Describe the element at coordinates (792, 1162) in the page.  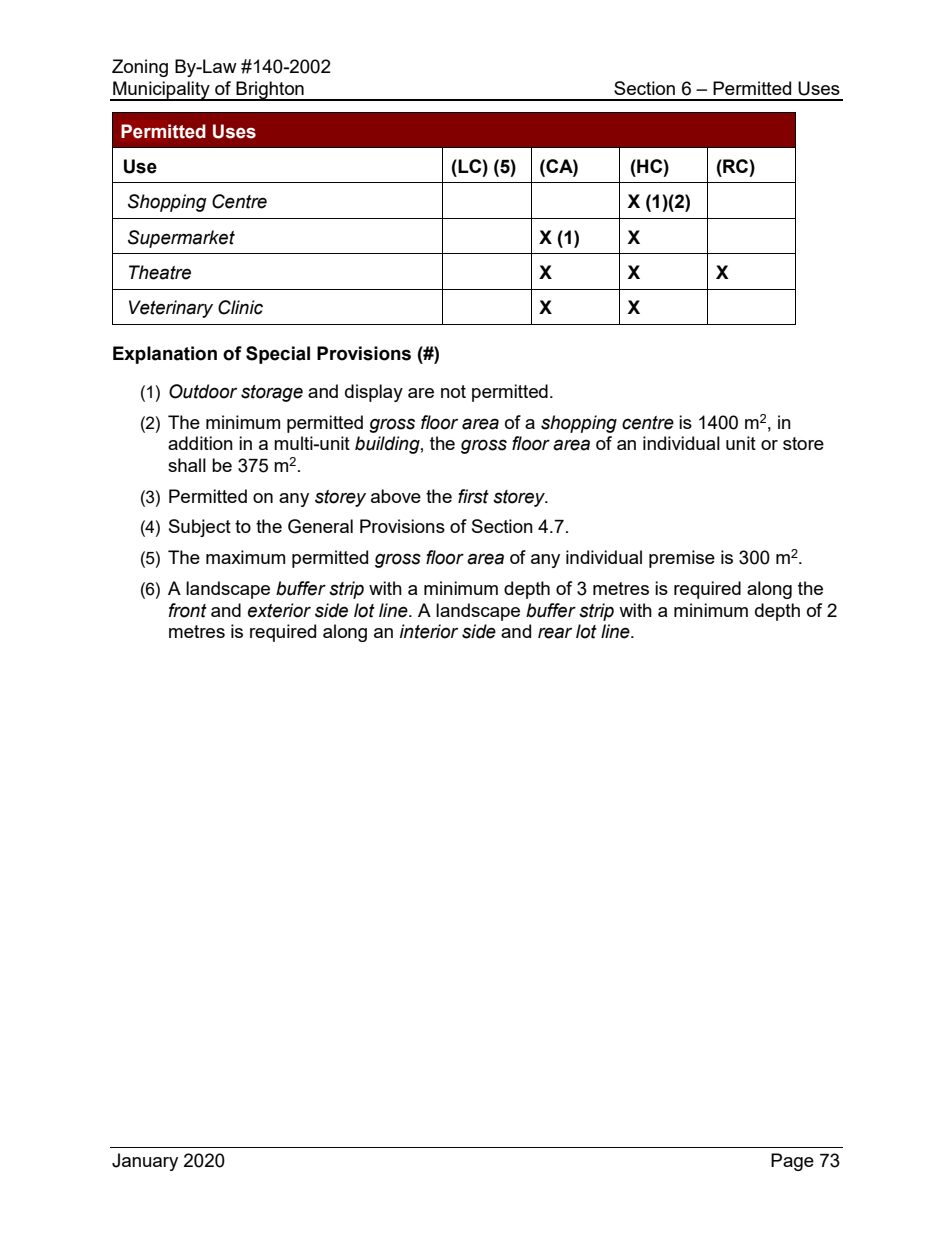
I see `Page` at that location.
